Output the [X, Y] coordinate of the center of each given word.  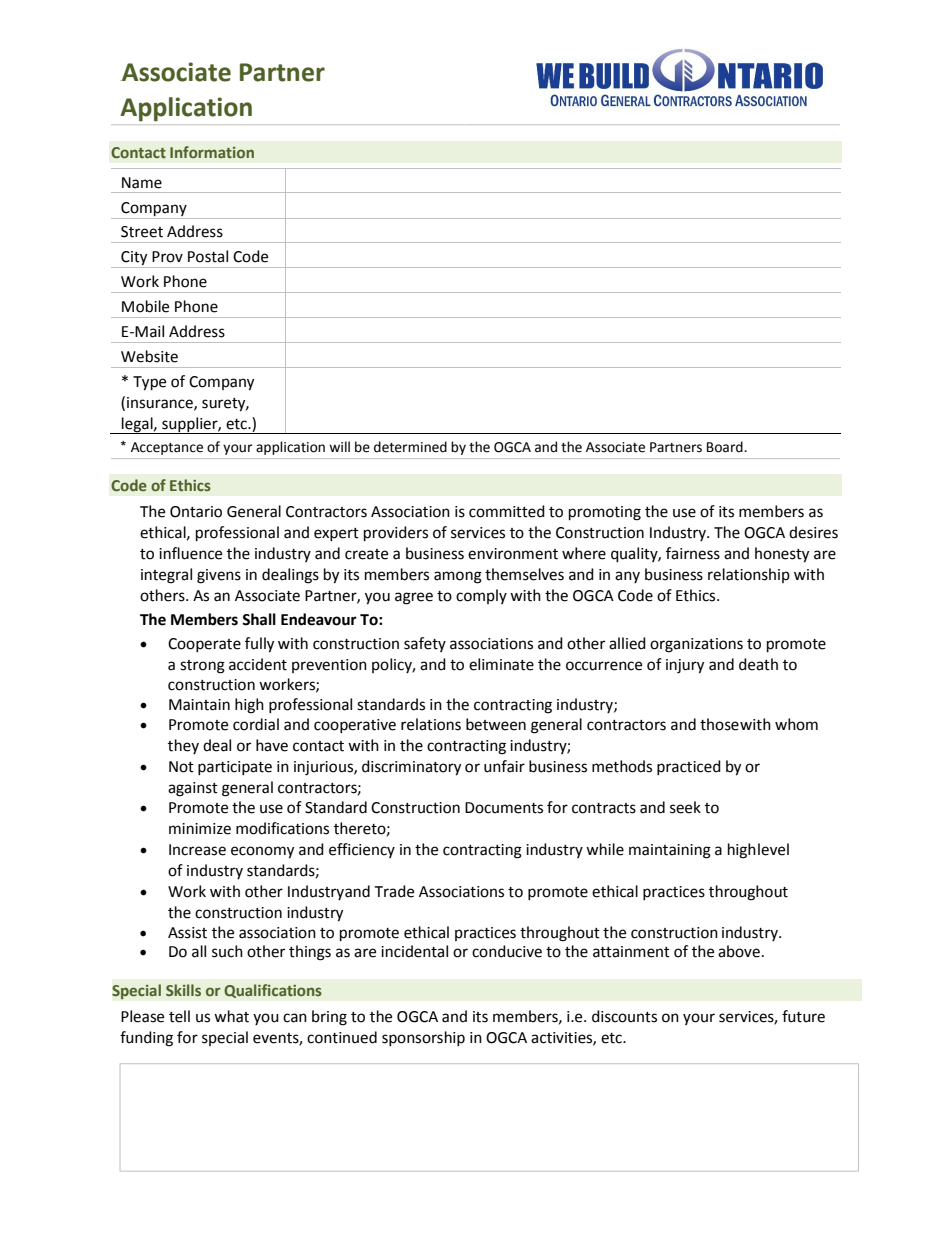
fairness [693, 553]
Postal [208, 256]
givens [219, 576]
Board [726, 447]
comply [481, 596]
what [231, 1016]
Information [212, 152]
